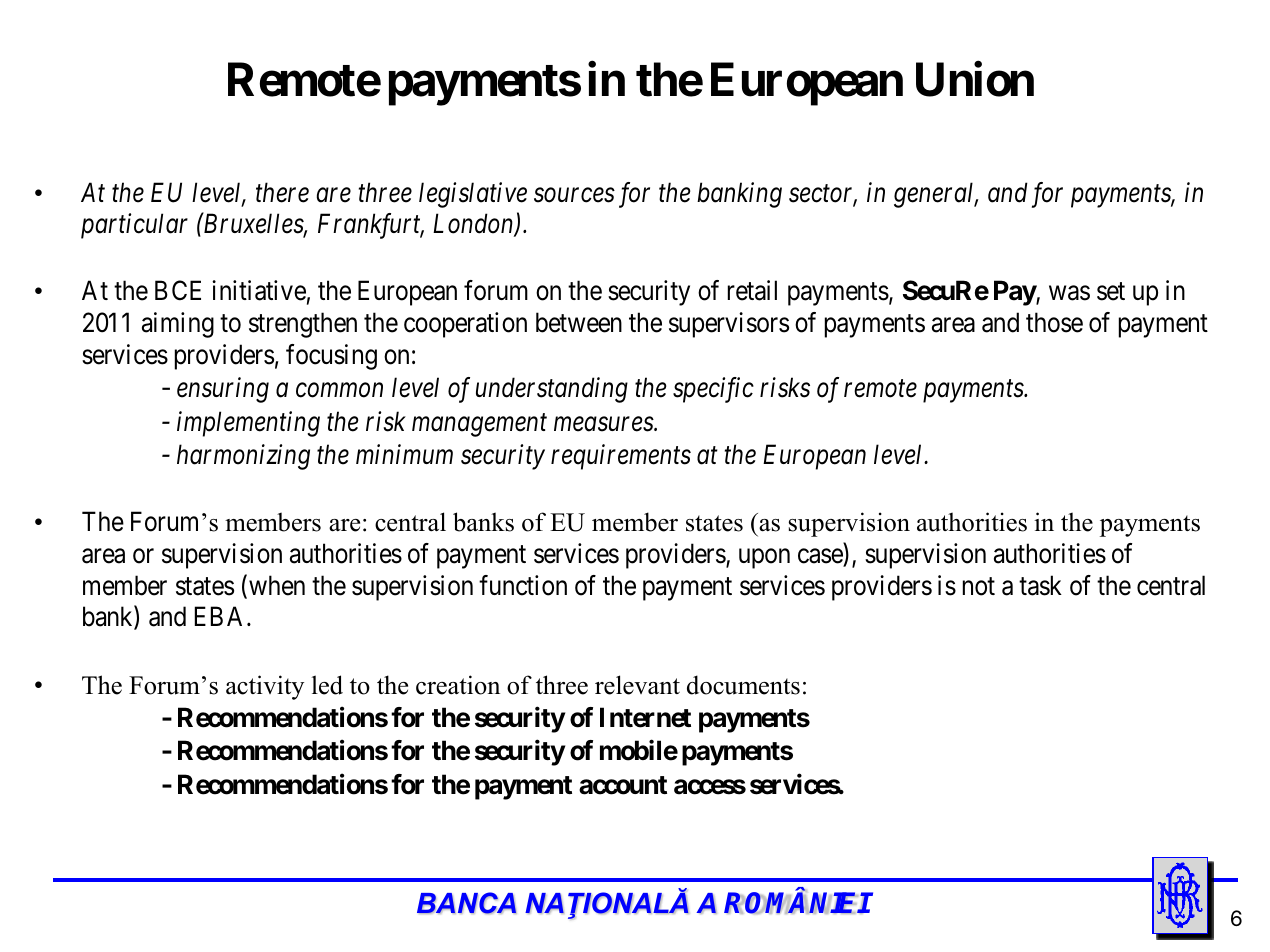 The image size is (1270, 952). I want to click on not, so click(979, 586).
